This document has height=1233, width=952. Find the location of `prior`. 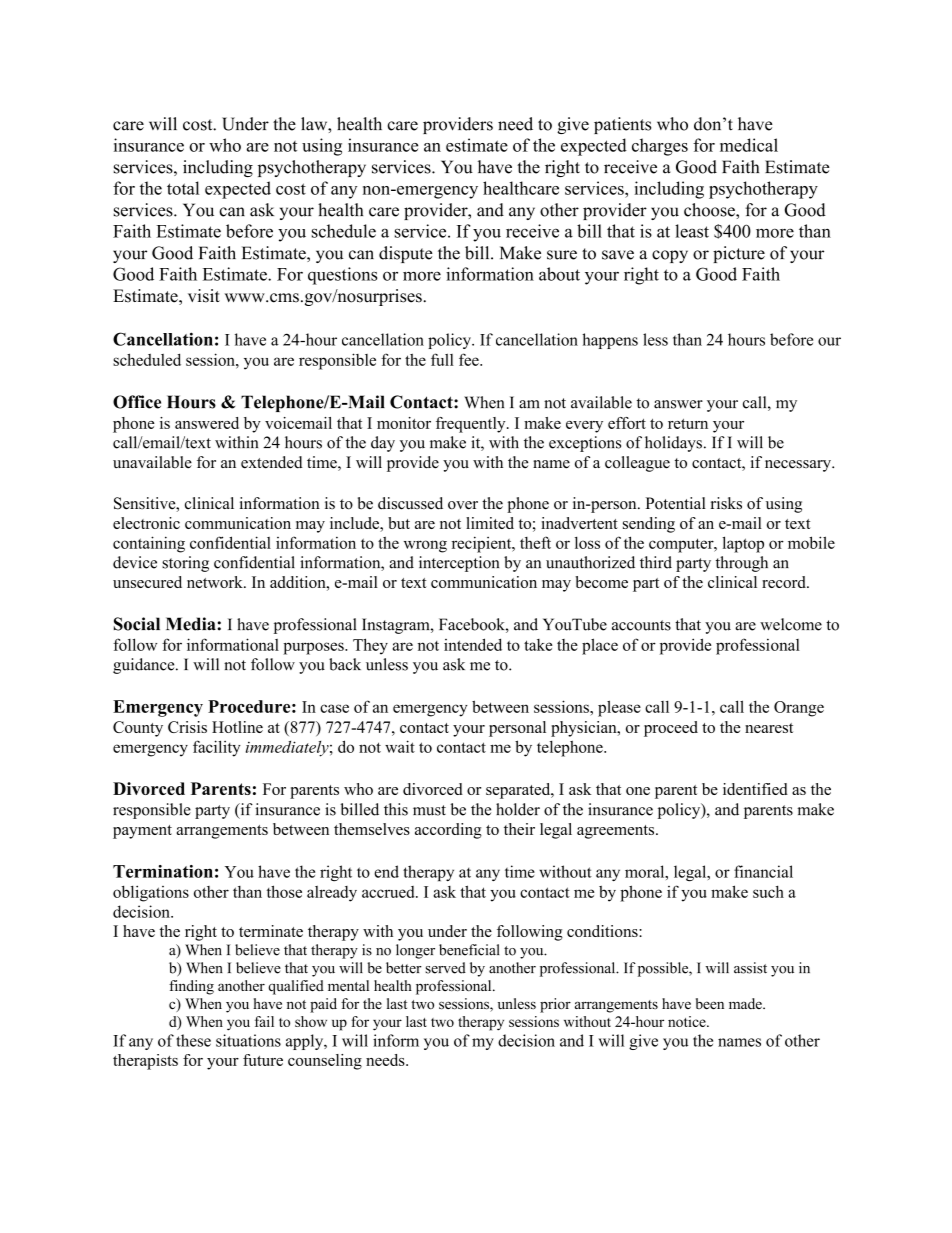

prior is located at coordinates (555, 1005).
